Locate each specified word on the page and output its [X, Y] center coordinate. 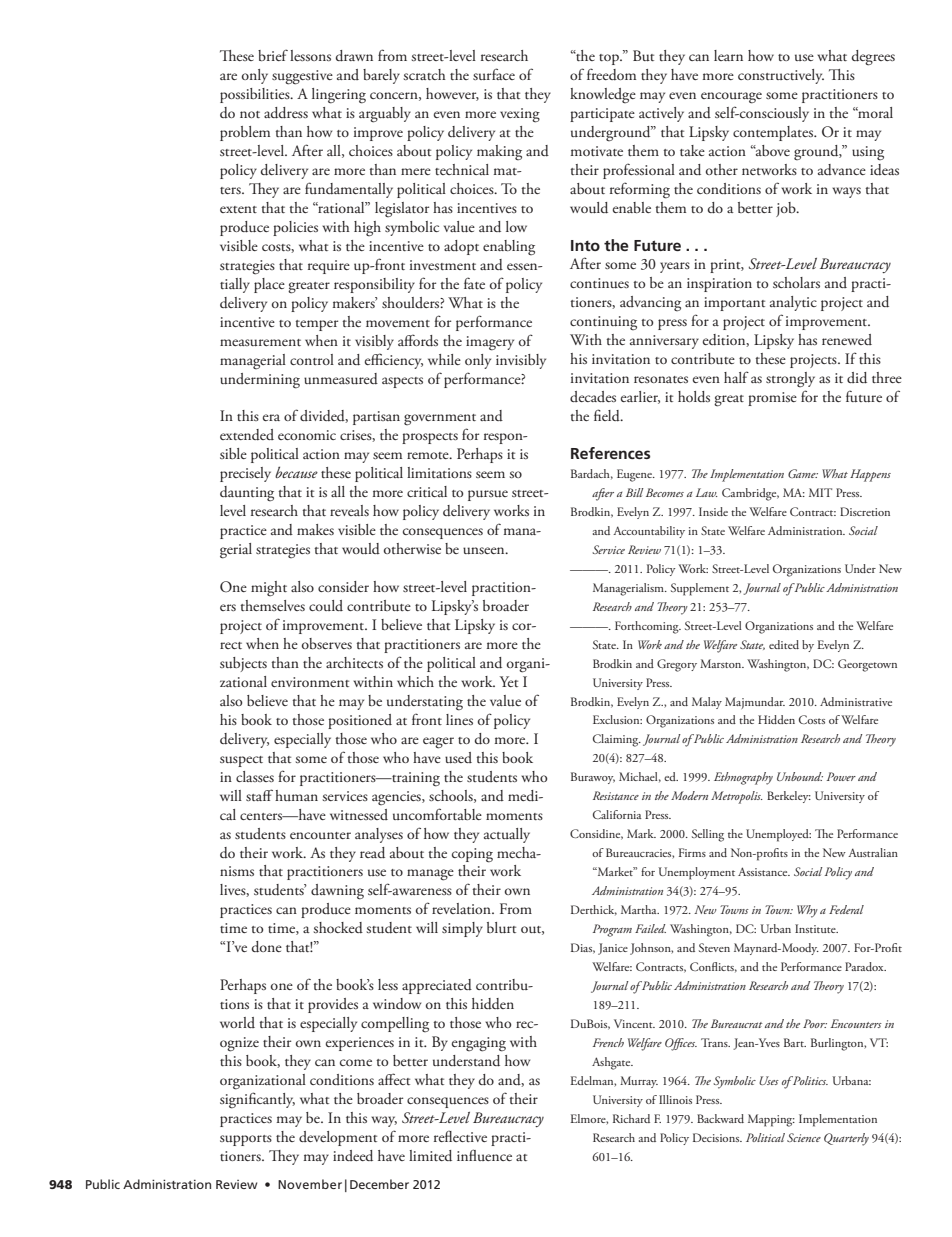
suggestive [302, 77]
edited [784, 644]
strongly [790, 380]
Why [807, 911]
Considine [596, 834]
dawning [337, 892]
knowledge [603, 96]
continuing [603, 323]
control [312, 359]
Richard [631, 1118]
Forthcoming [648, 627]
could [326, 605]
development [338, 1138]
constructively [781, 76]
